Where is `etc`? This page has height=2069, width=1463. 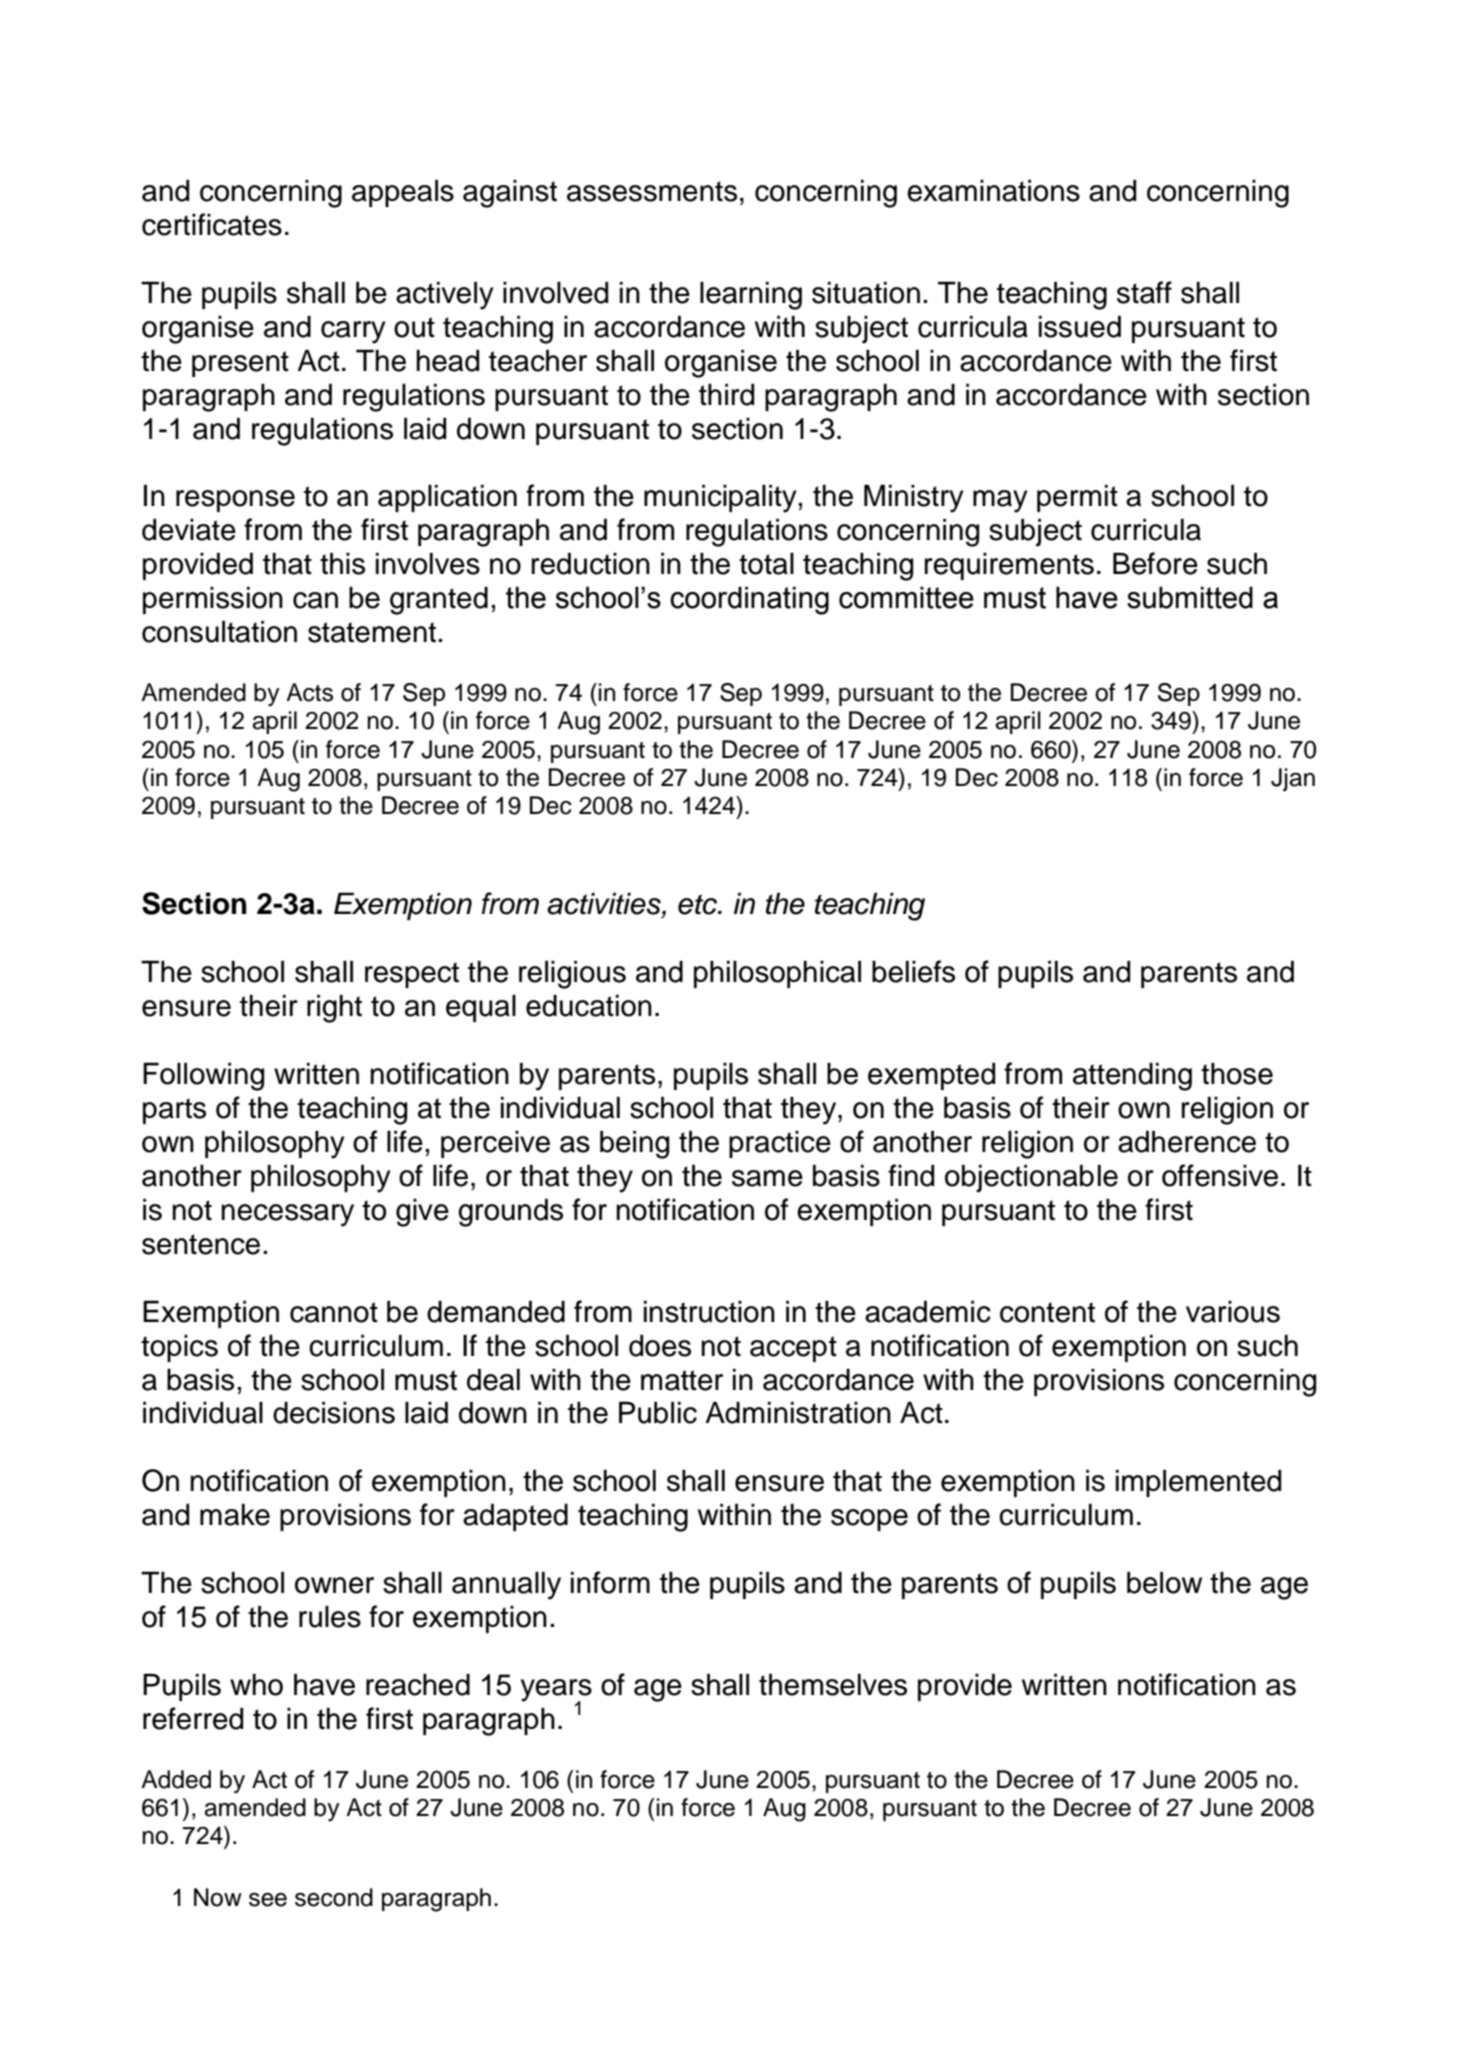
etc is located at coordinates (698, 904).
